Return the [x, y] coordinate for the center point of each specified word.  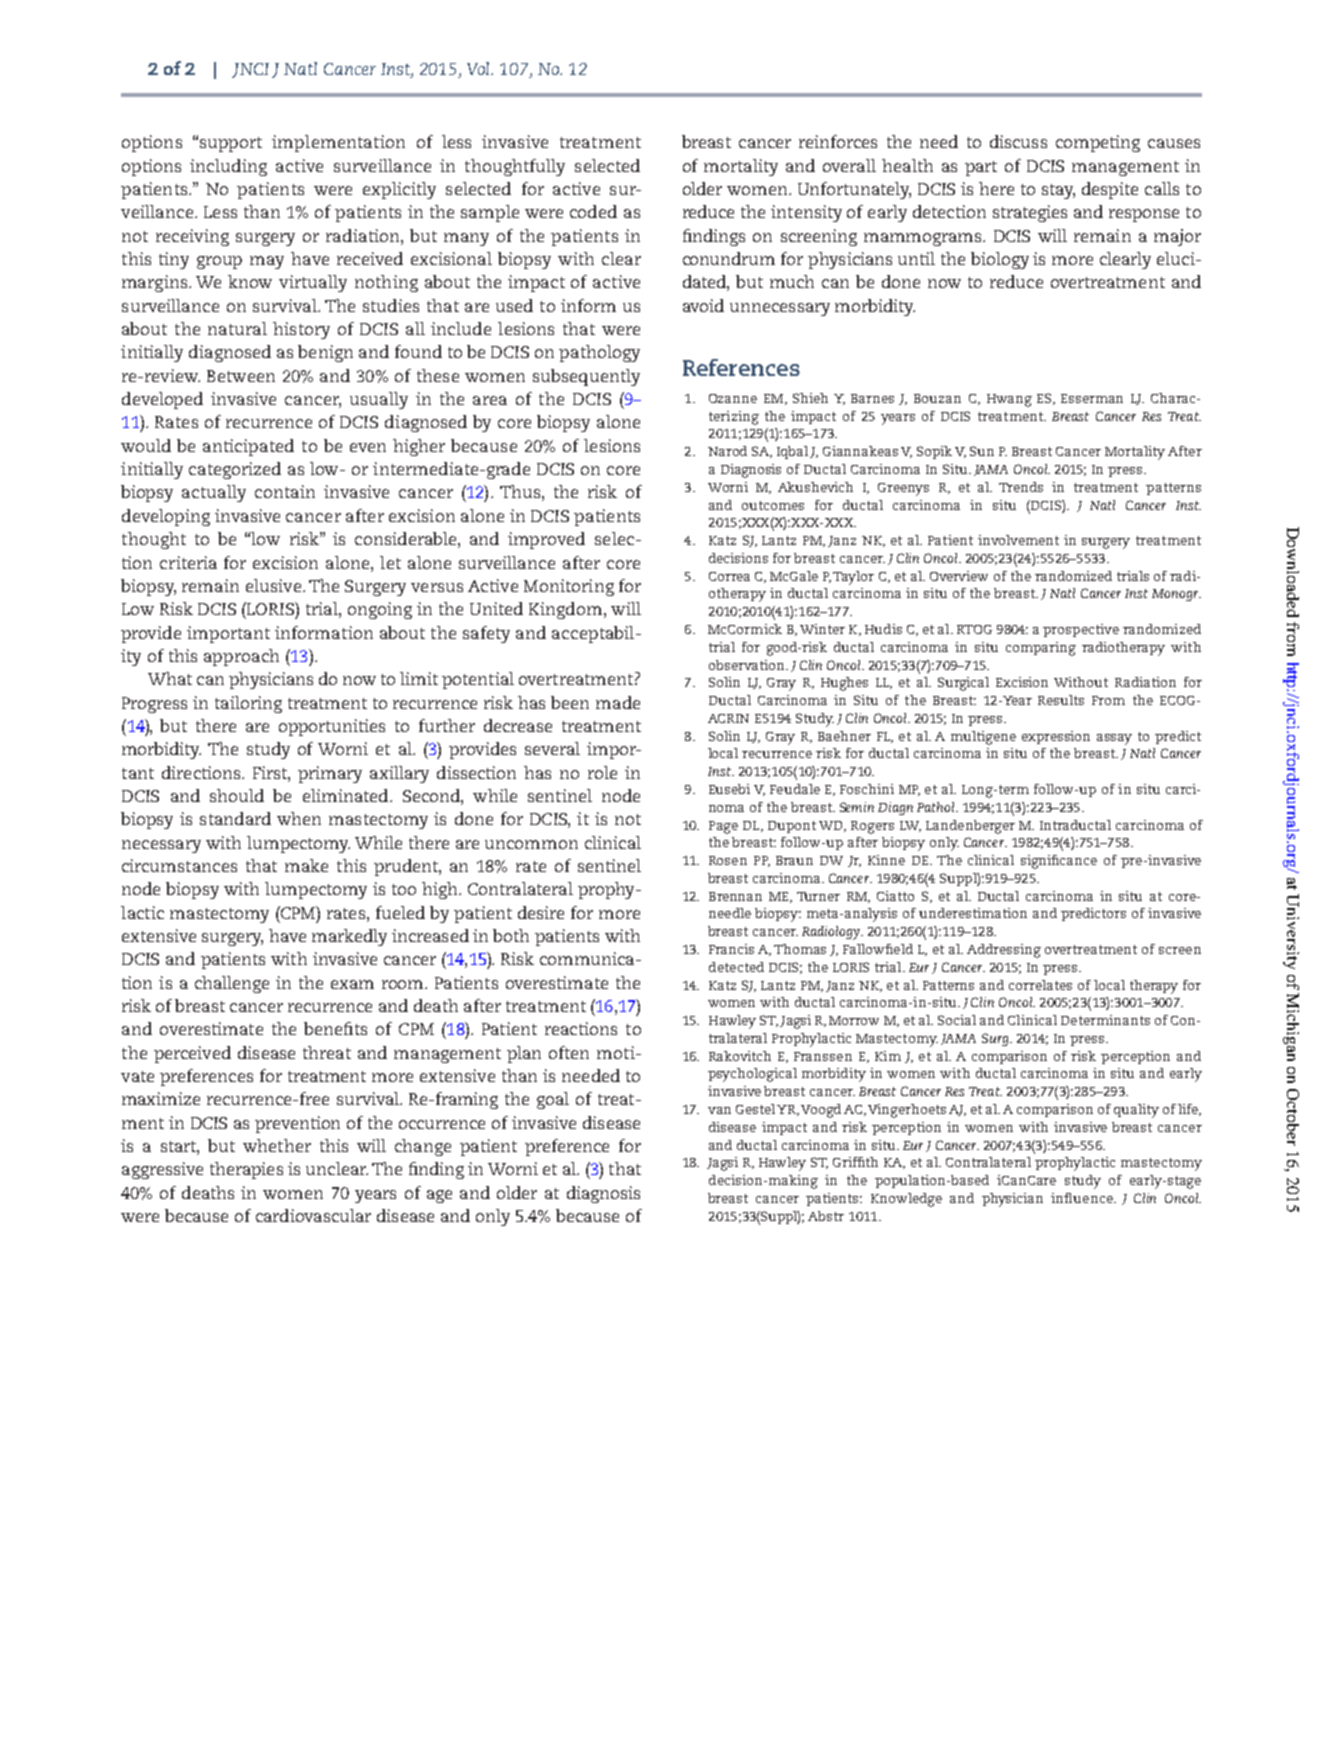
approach [241, 657]
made [618, 702]
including [228, 167]
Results [1061, 700]
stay [1058, 191]
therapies [246, 1170]
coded [593, 211]
